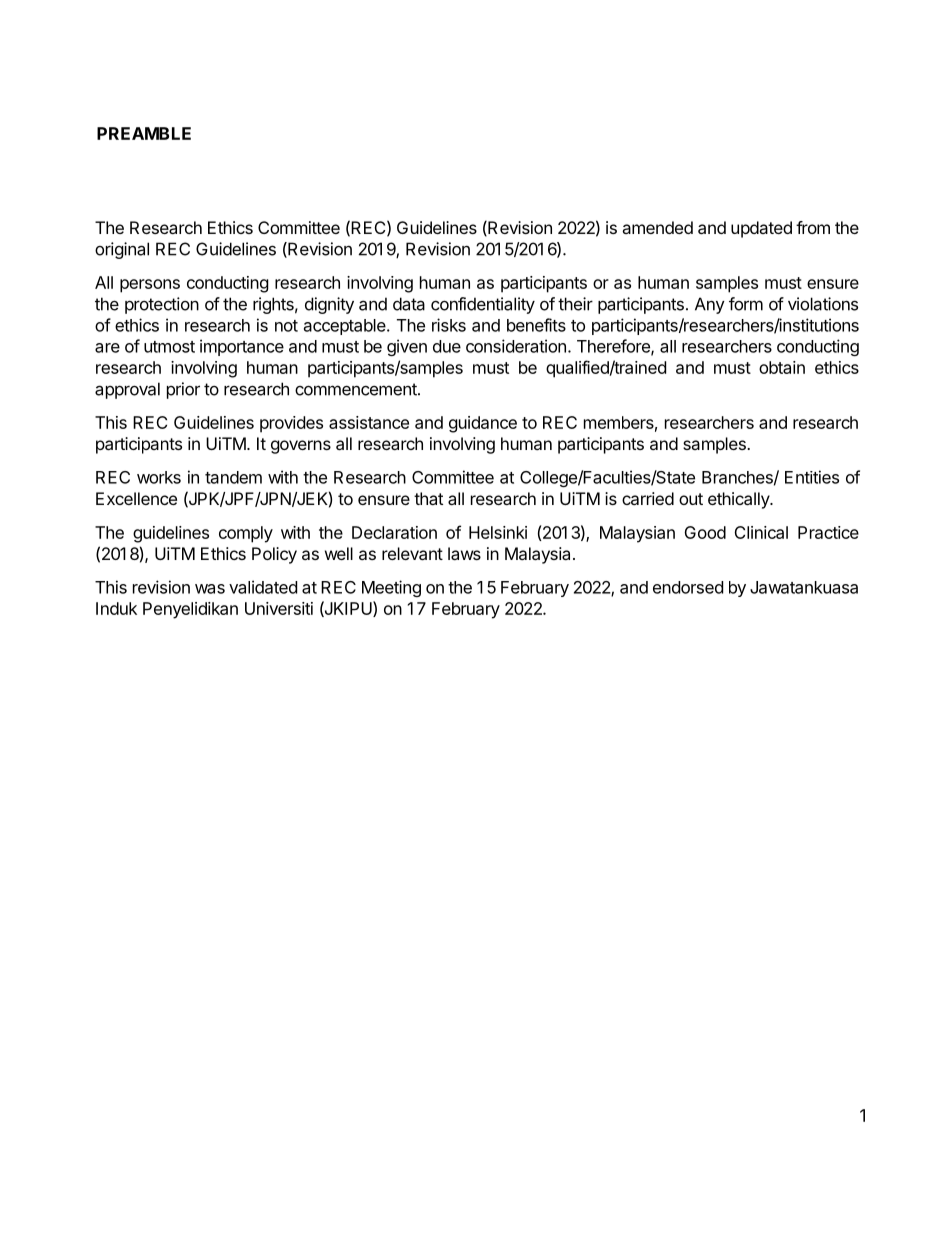  Describe the element at coordinates (144, 133) in the screenshot. I see `PREAMBLE` at that location.
